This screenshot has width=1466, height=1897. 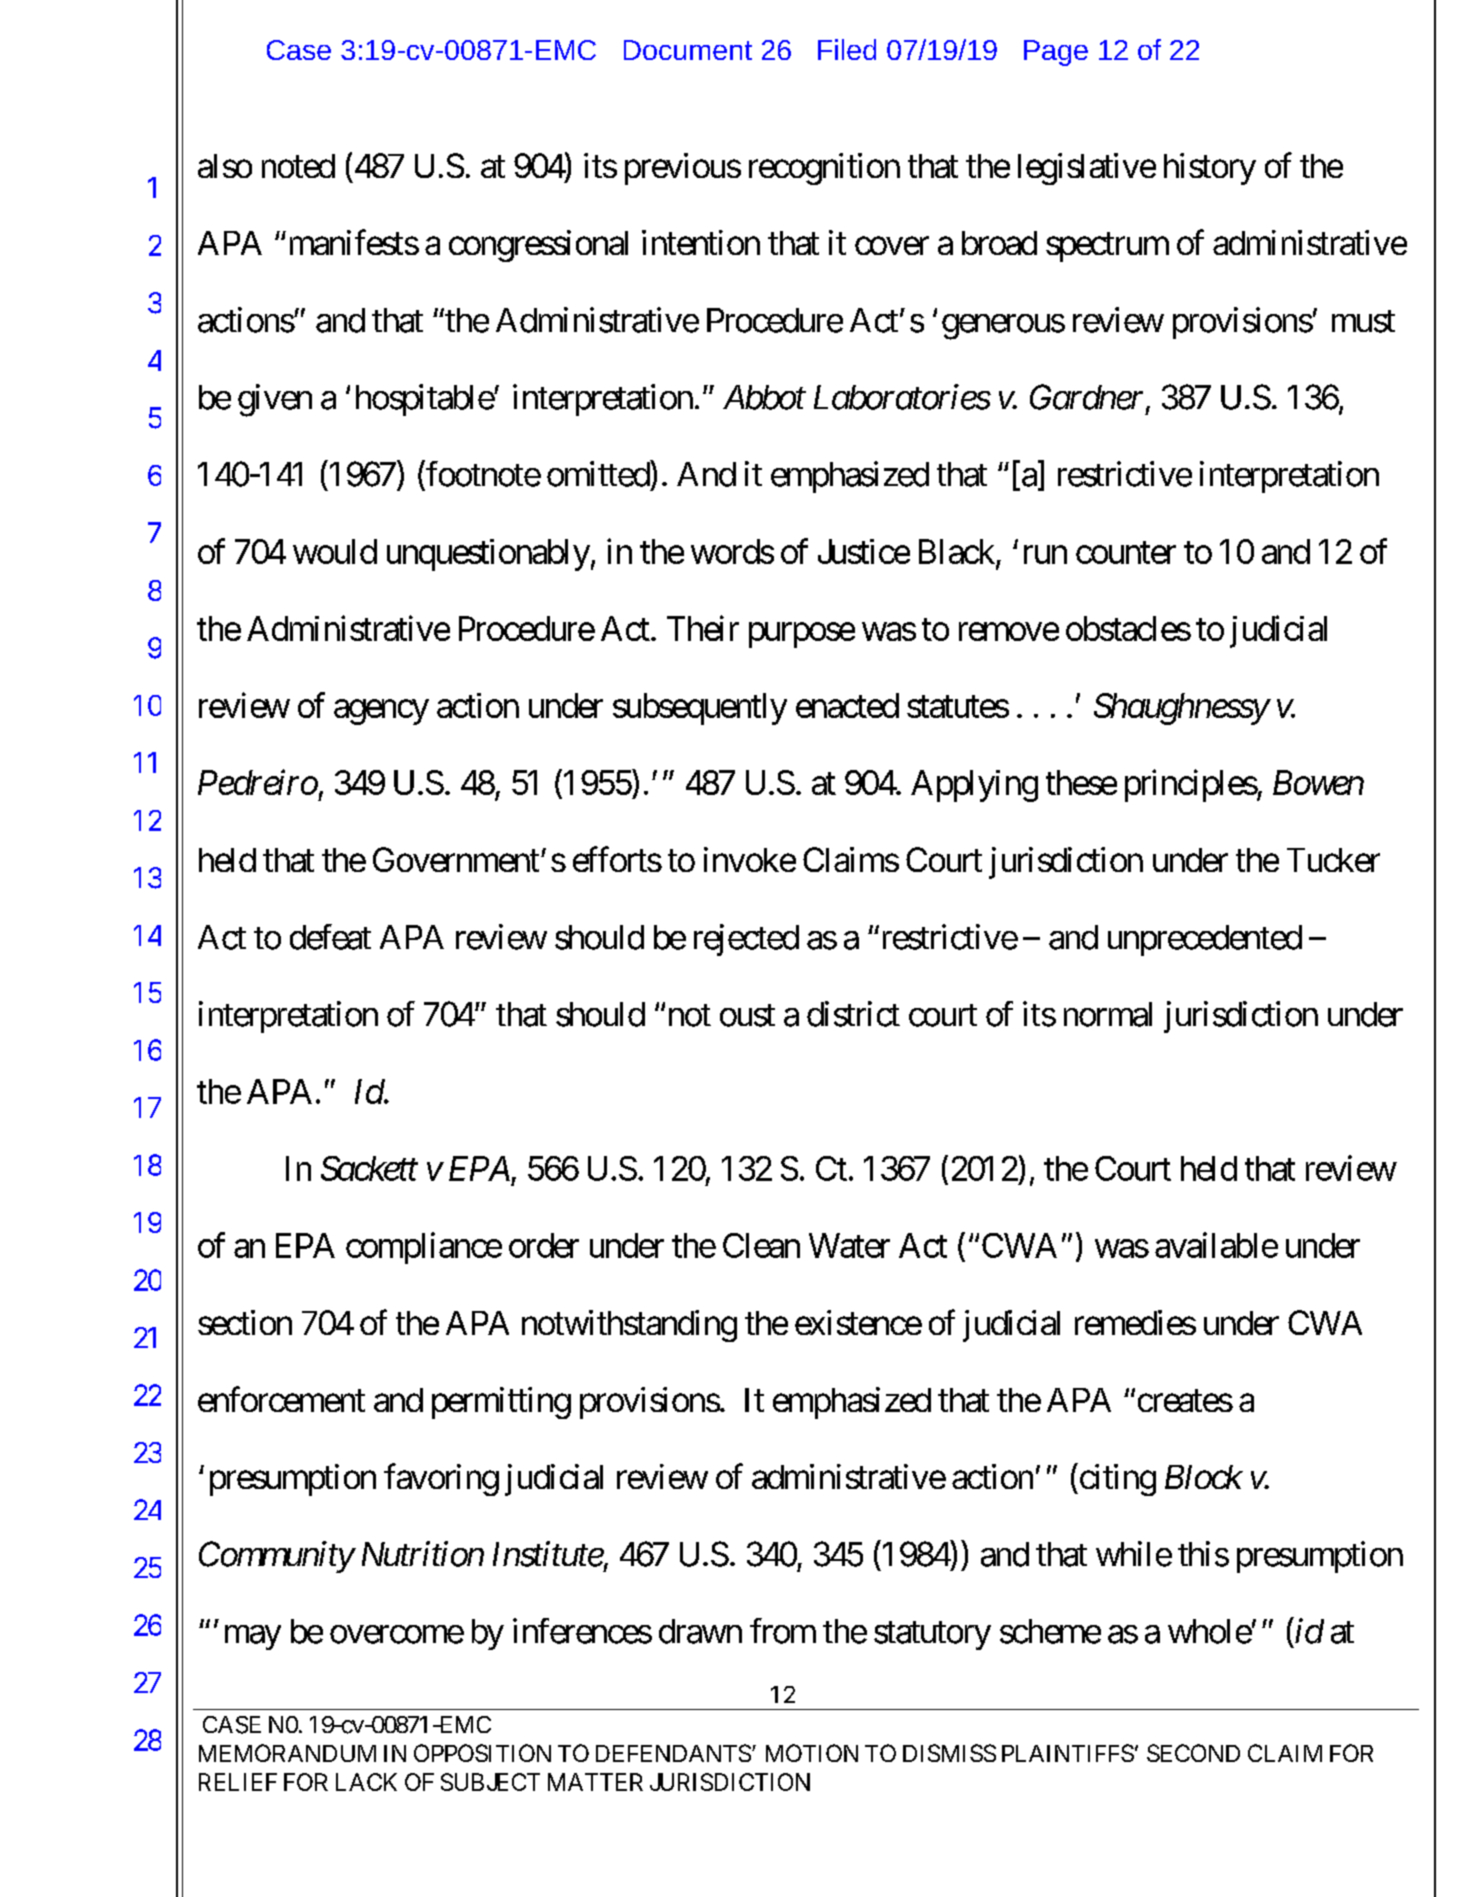 I want to click on MEMORANDUM, so click(x=287, y=1753).
